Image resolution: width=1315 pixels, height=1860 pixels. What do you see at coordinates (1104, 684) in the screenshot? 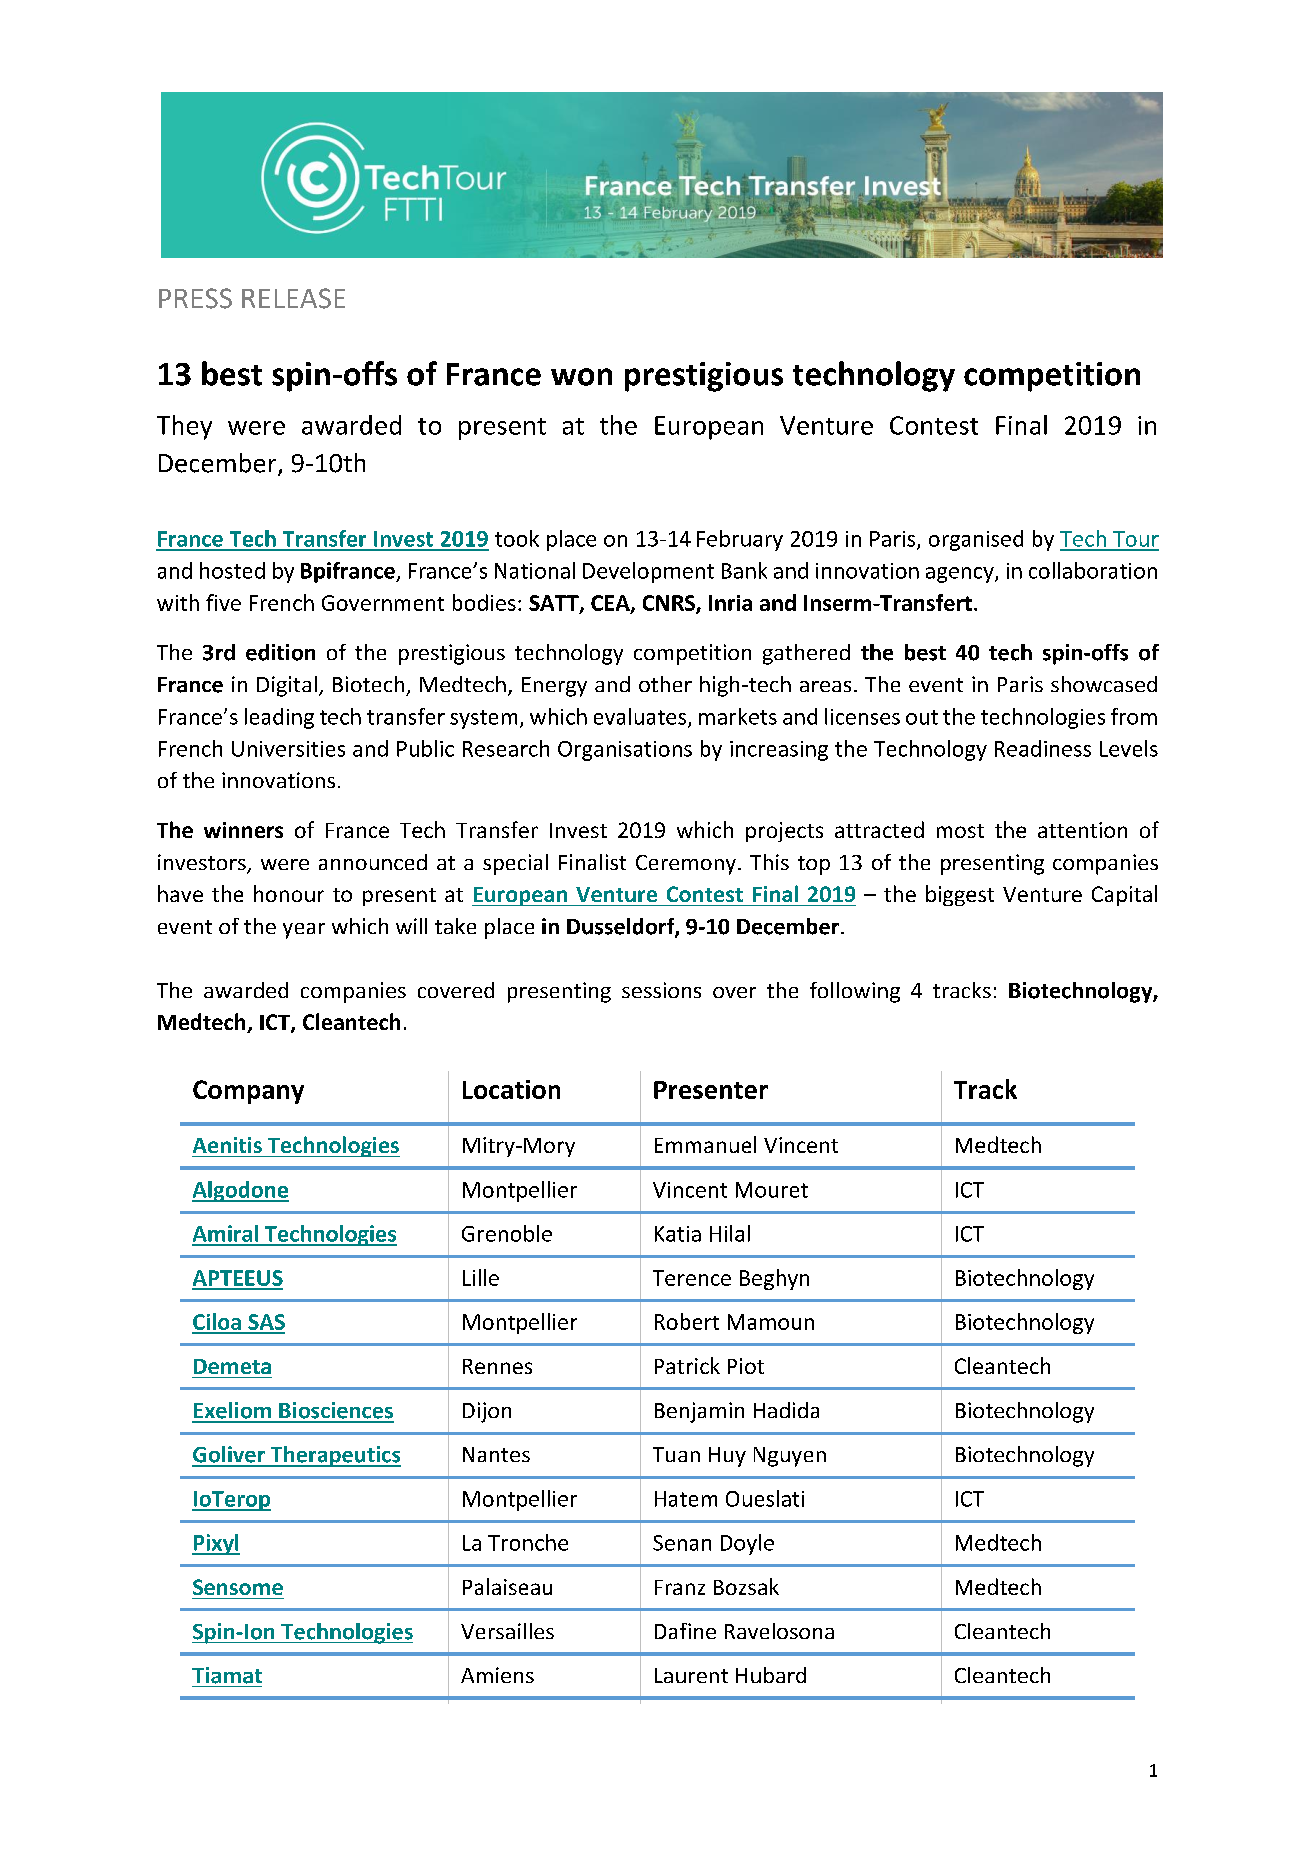
I see `showcased` at bounding box center [1104, 684].
